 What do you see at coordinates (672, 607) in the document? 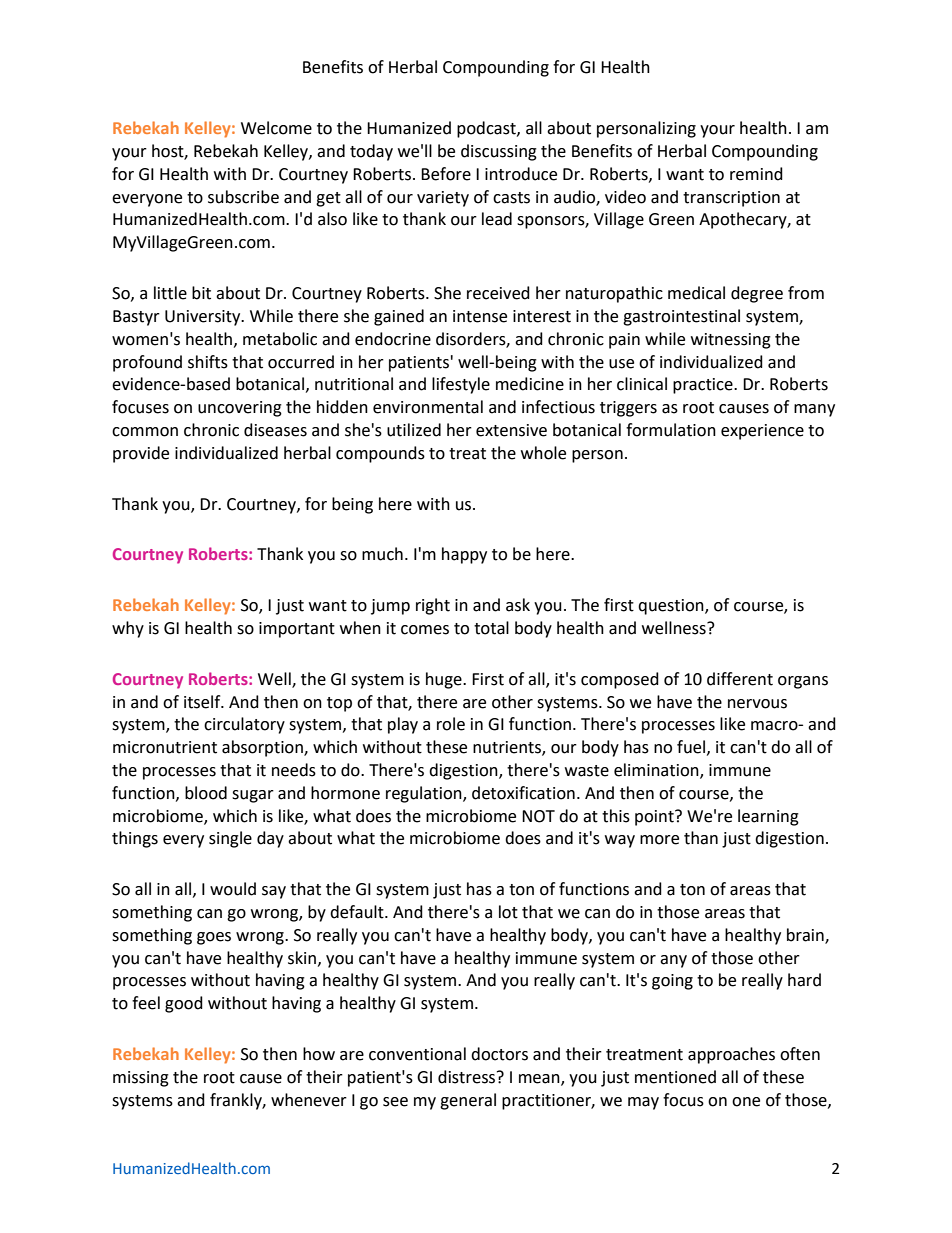
I see `question` at bounding box center [672, 607].
